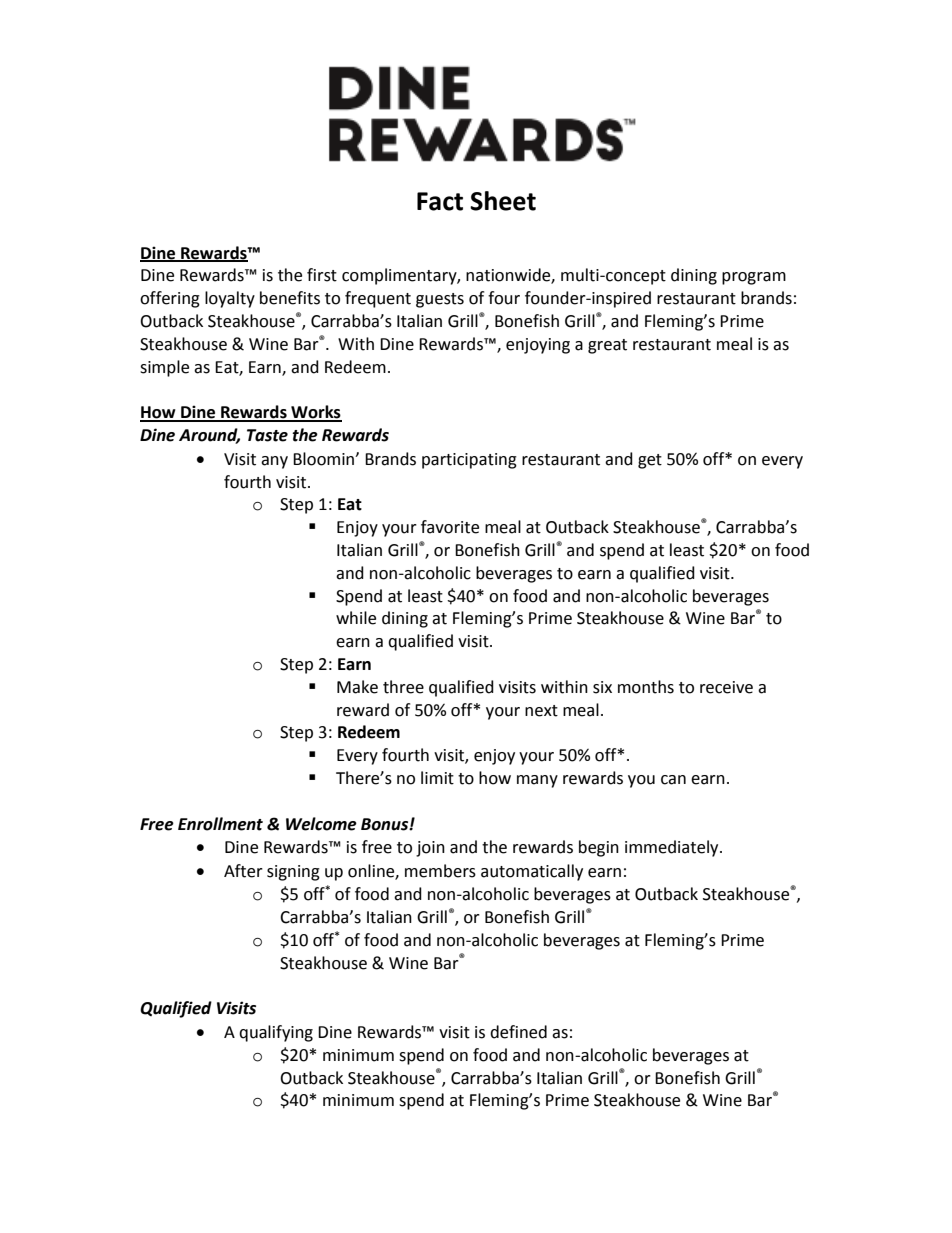  I want to click on defined, so click(518, 1032).
